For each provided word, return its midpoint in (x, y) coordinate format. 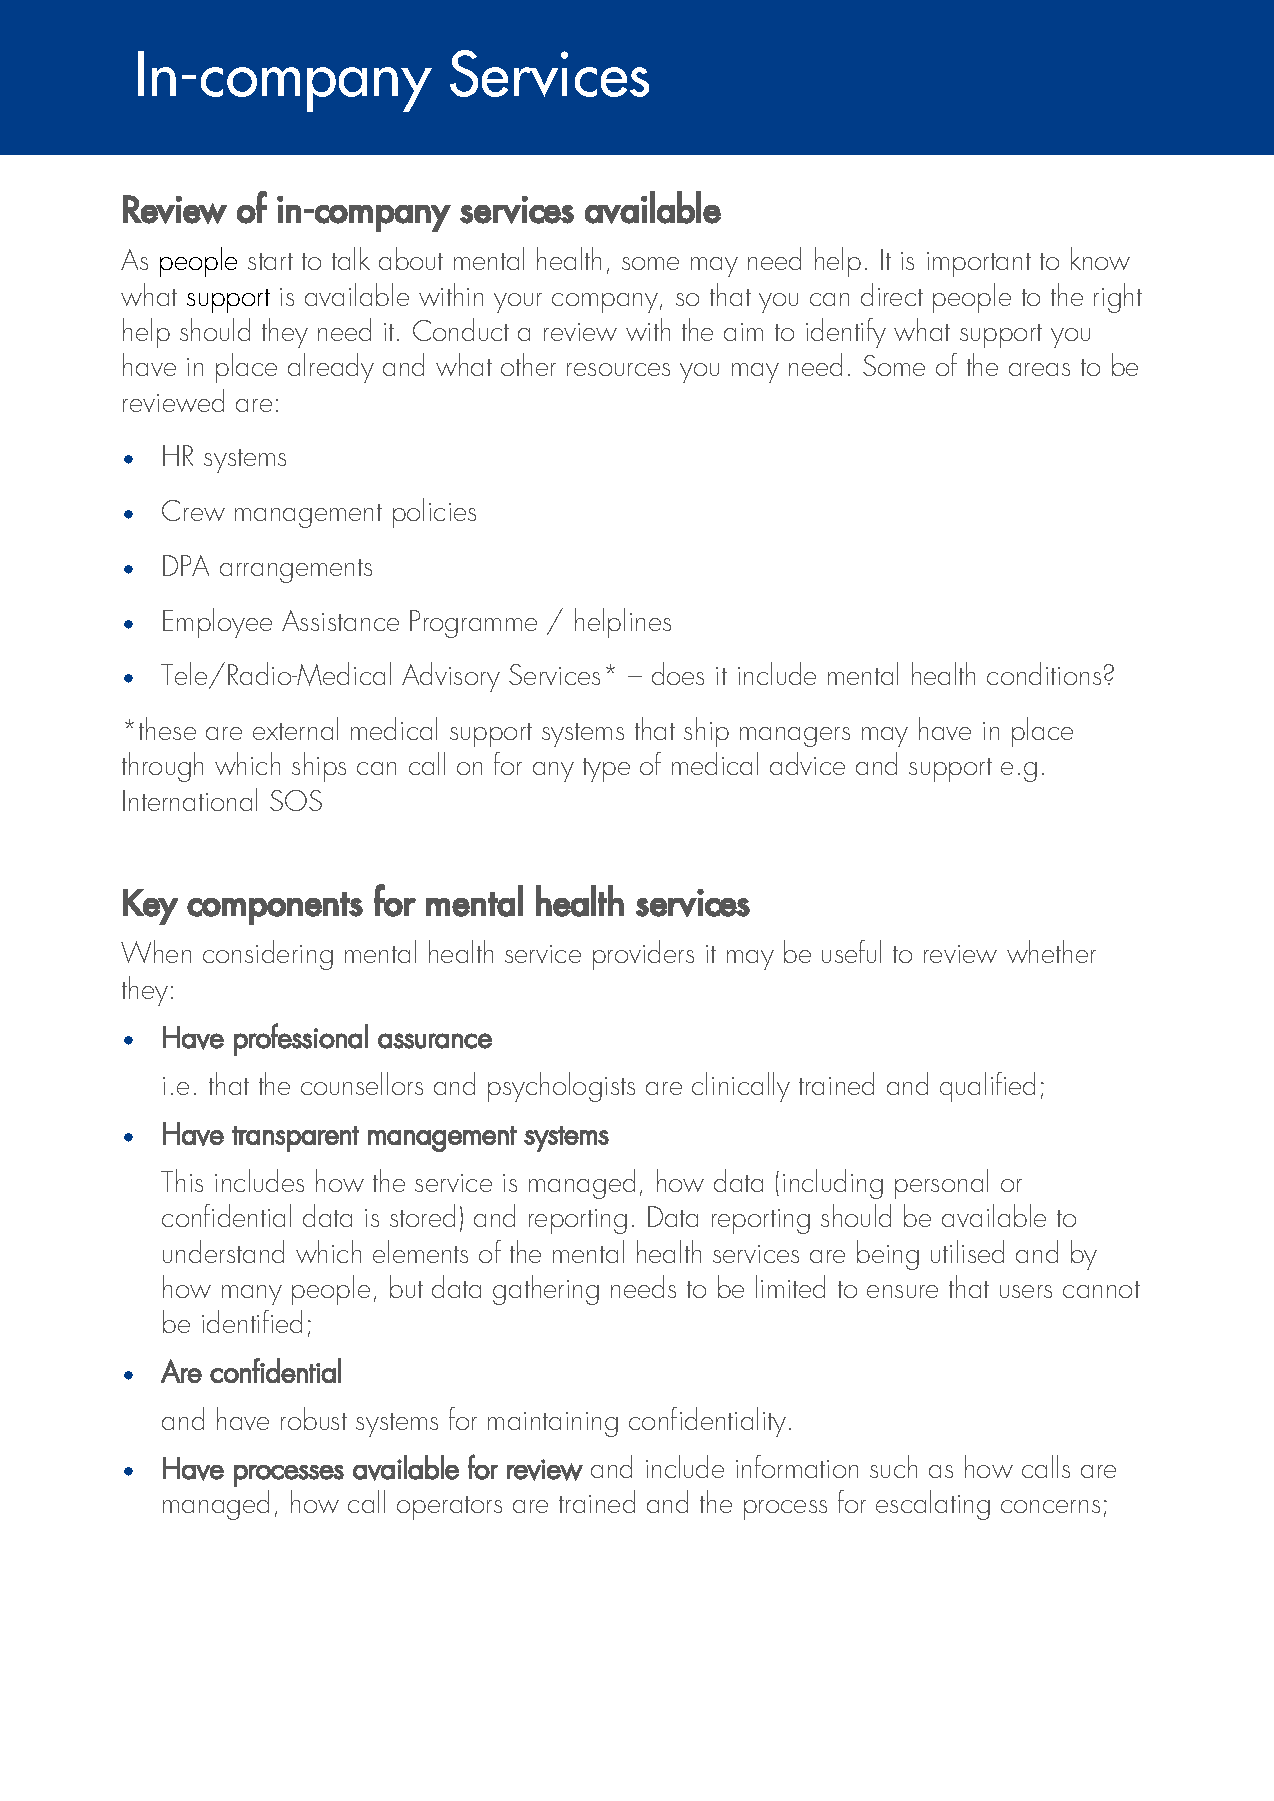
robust (314, 1418)
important (979, 264)
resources (618, 369)
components (275, 908)
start (270, 261)
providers (643, 955)
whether (1051, 951)
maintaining (553, 1424)
